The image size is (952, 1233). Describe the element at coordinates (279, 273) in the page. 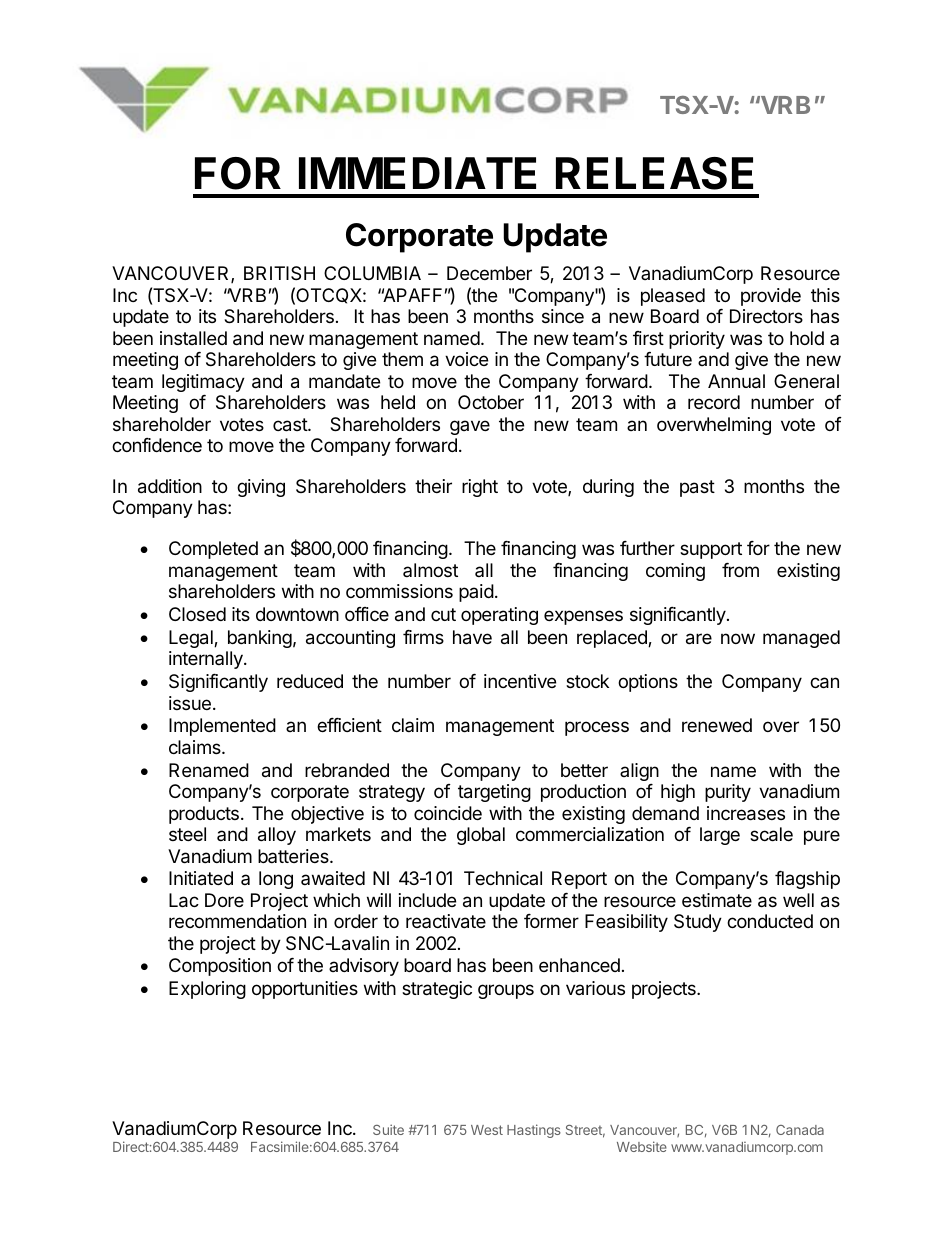

I see `BRITISH` at that location.
